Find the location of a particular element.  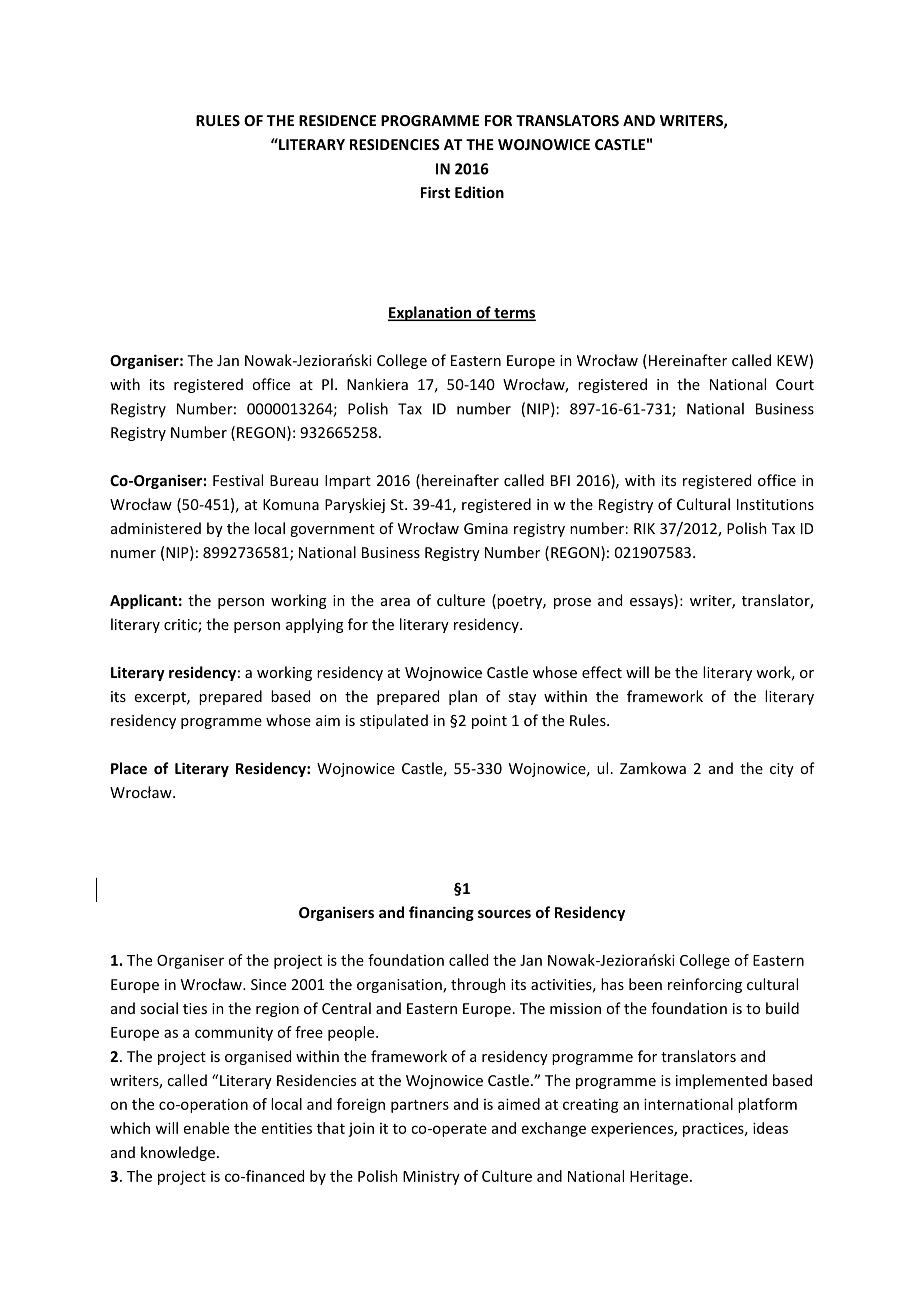

Place is located at coordinates (129, 768).
